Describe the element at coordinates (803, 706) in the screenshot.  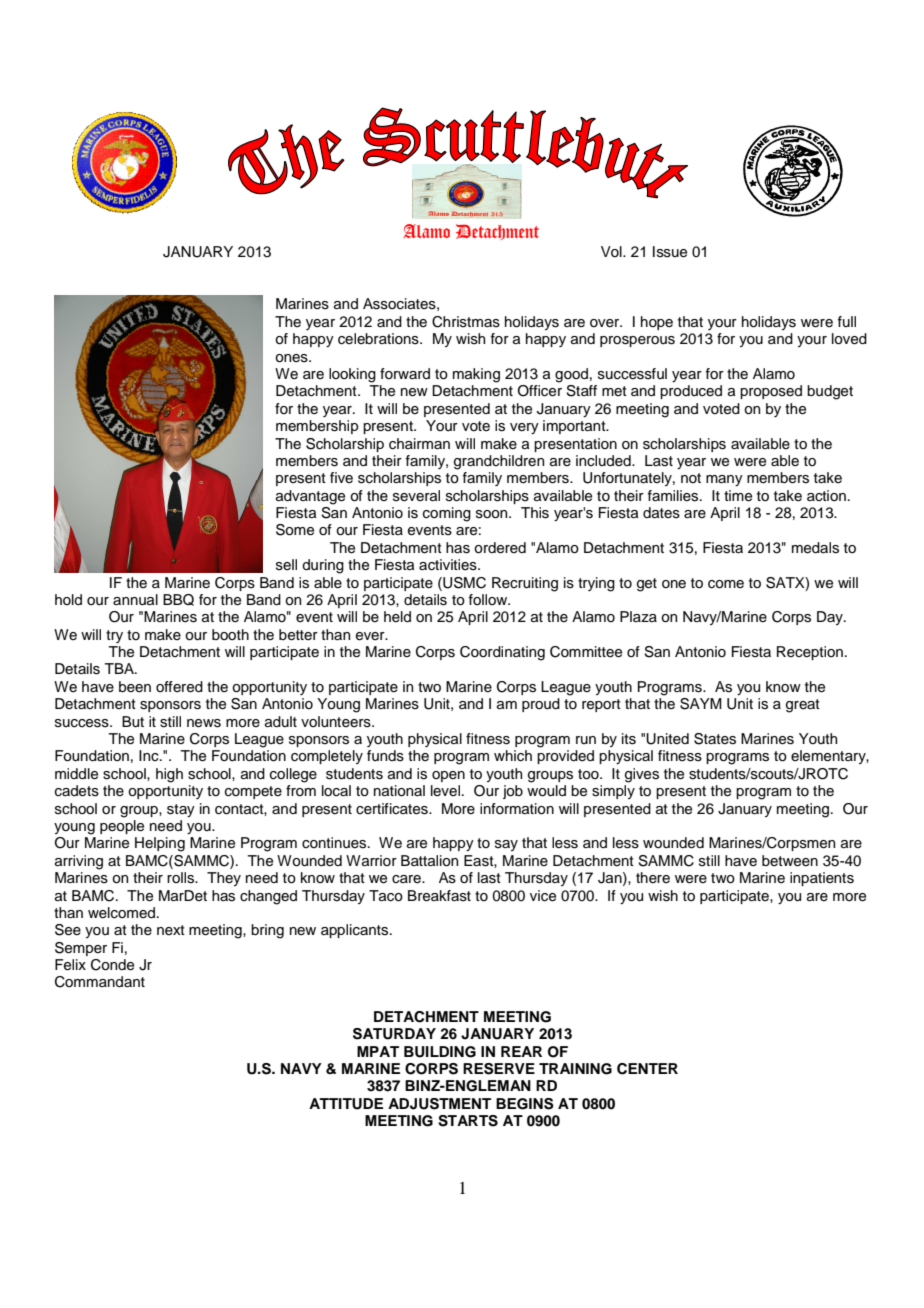
I see `great` at that location.
